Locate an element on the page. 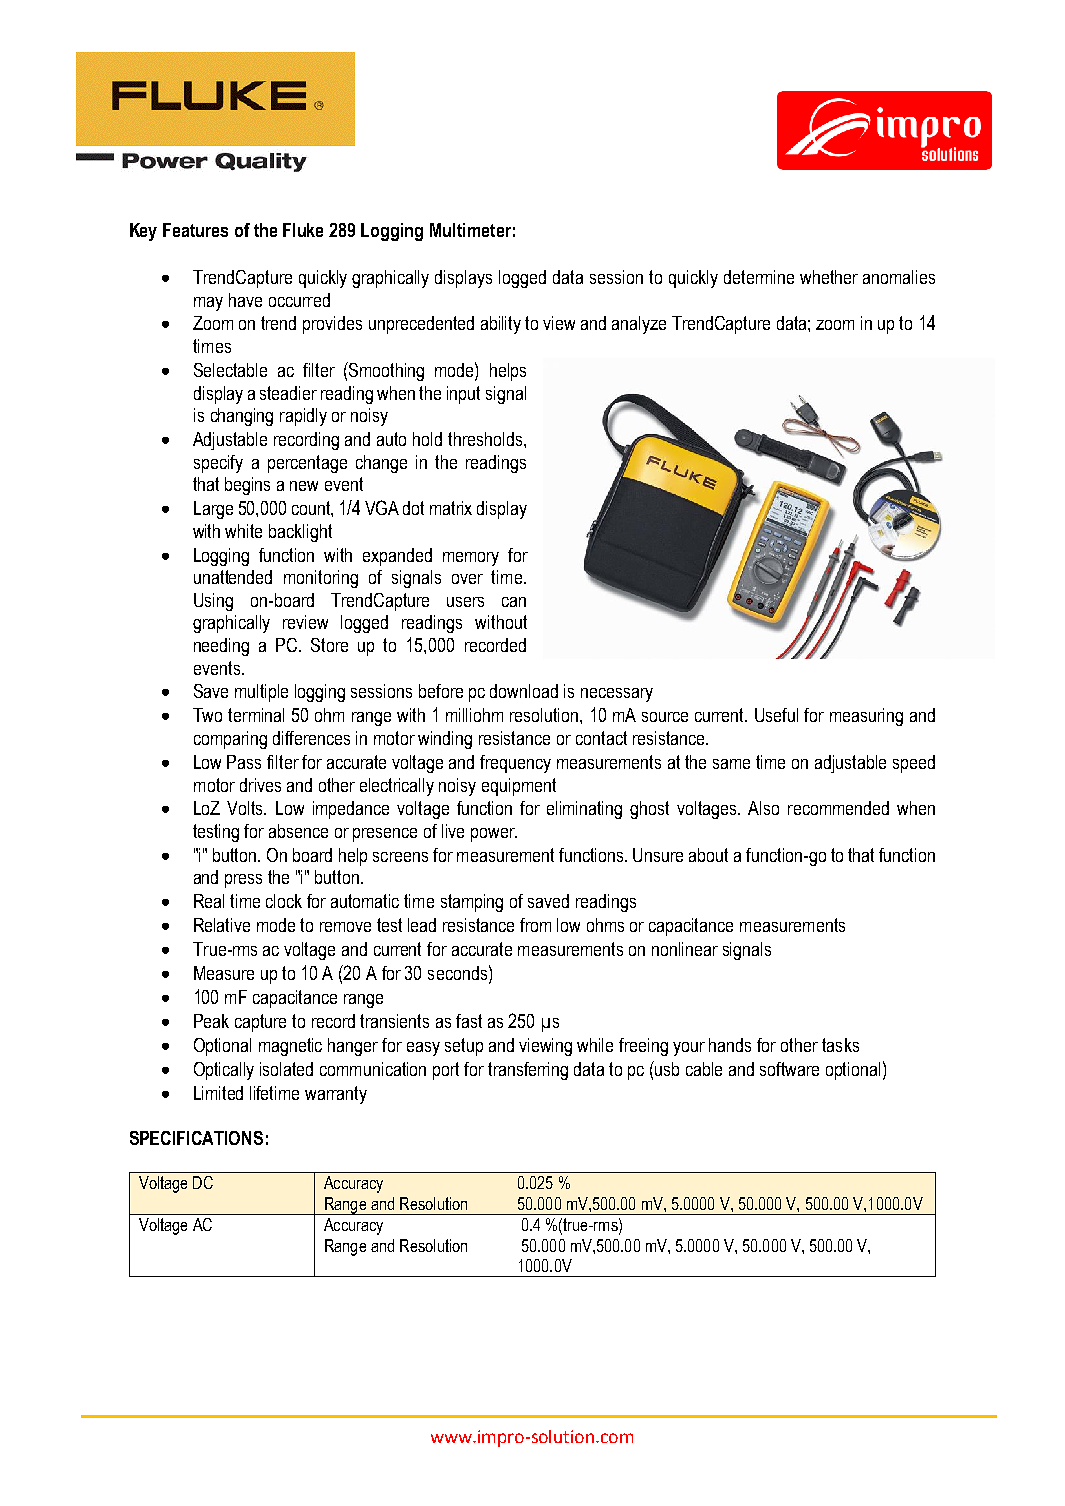 This document has height=1506, width=1065. ability is located at coordinates (501, 325).
